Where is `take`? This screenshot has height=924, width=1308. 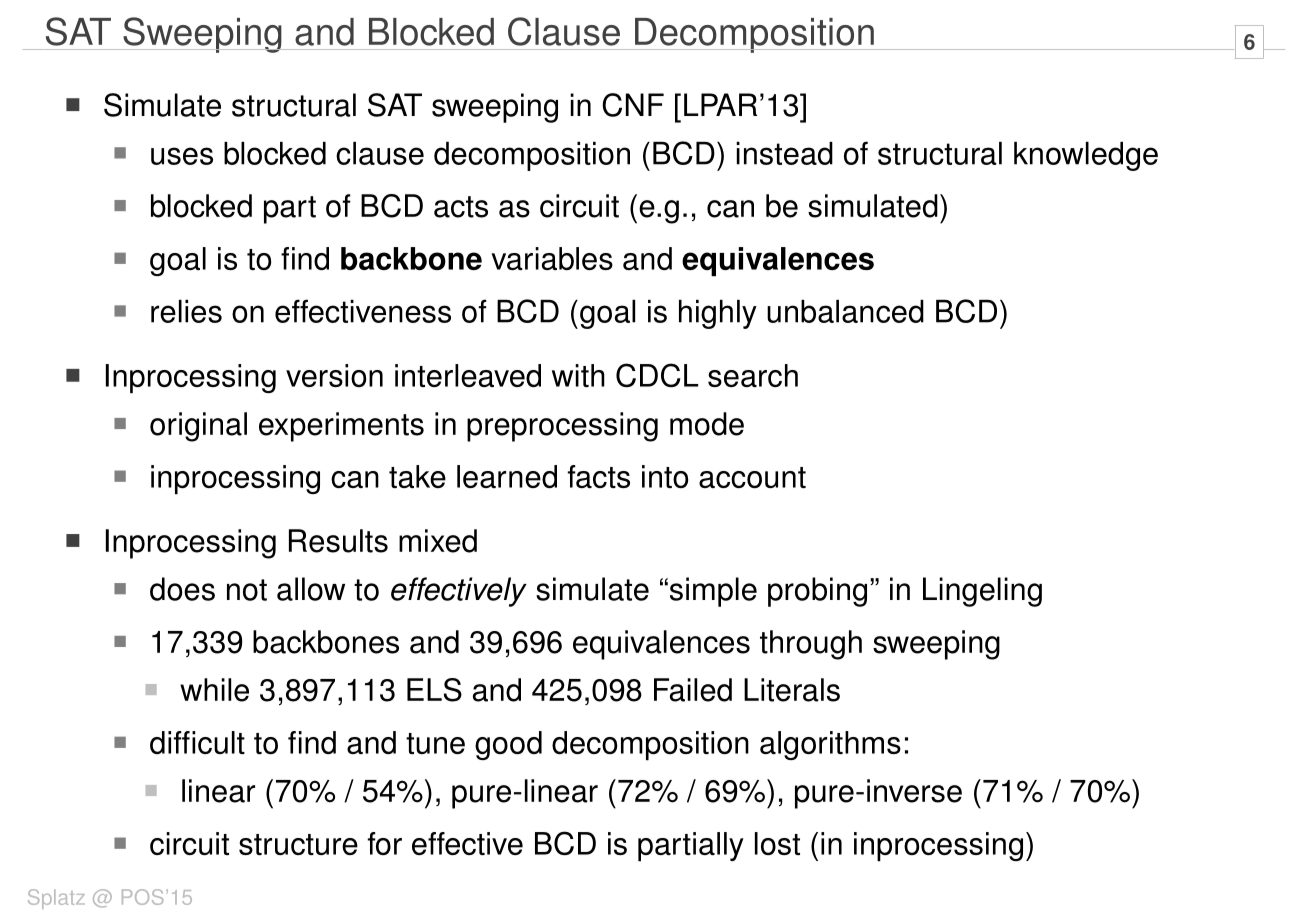
take is located at coordinates (417, 476).
